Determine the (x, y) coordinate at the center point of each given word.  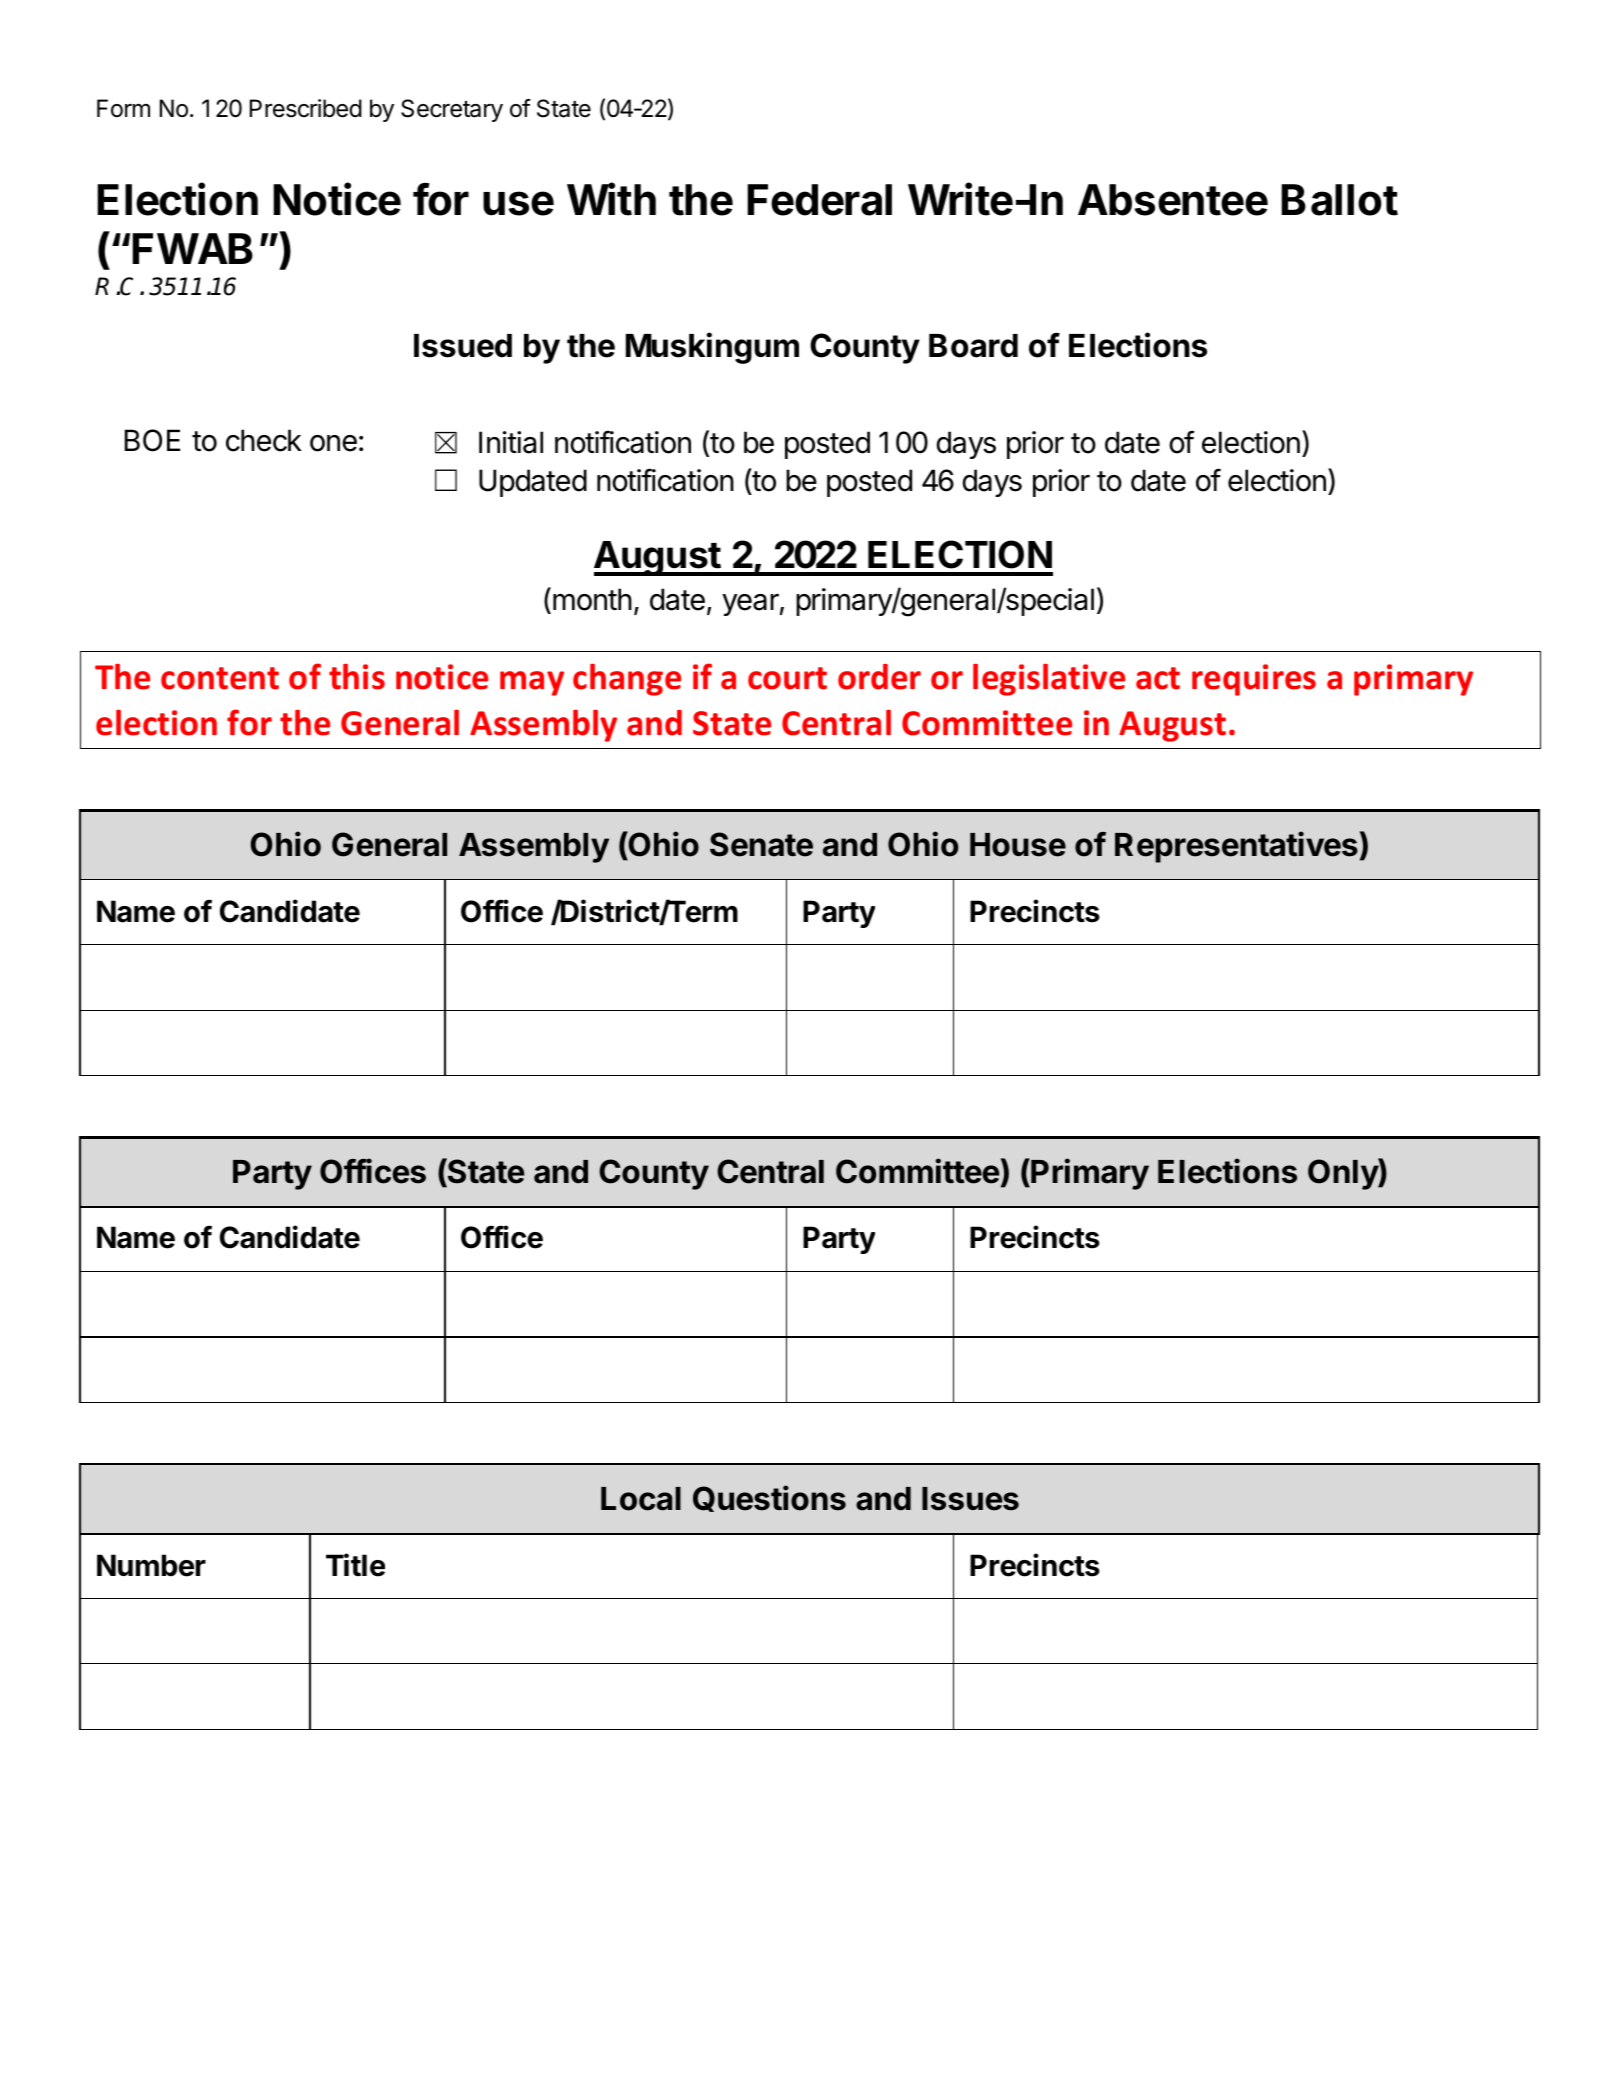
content (220, 678)
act (1158, 678)
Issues (970, 1499)
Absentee (1173, 200)
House (1018, 845)
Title (355, 1565)
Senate (761, 844)
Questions (769, 1498)
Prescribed (306, 108)
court (787, 678)
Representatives (1236, 847)
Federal (819, 200)
